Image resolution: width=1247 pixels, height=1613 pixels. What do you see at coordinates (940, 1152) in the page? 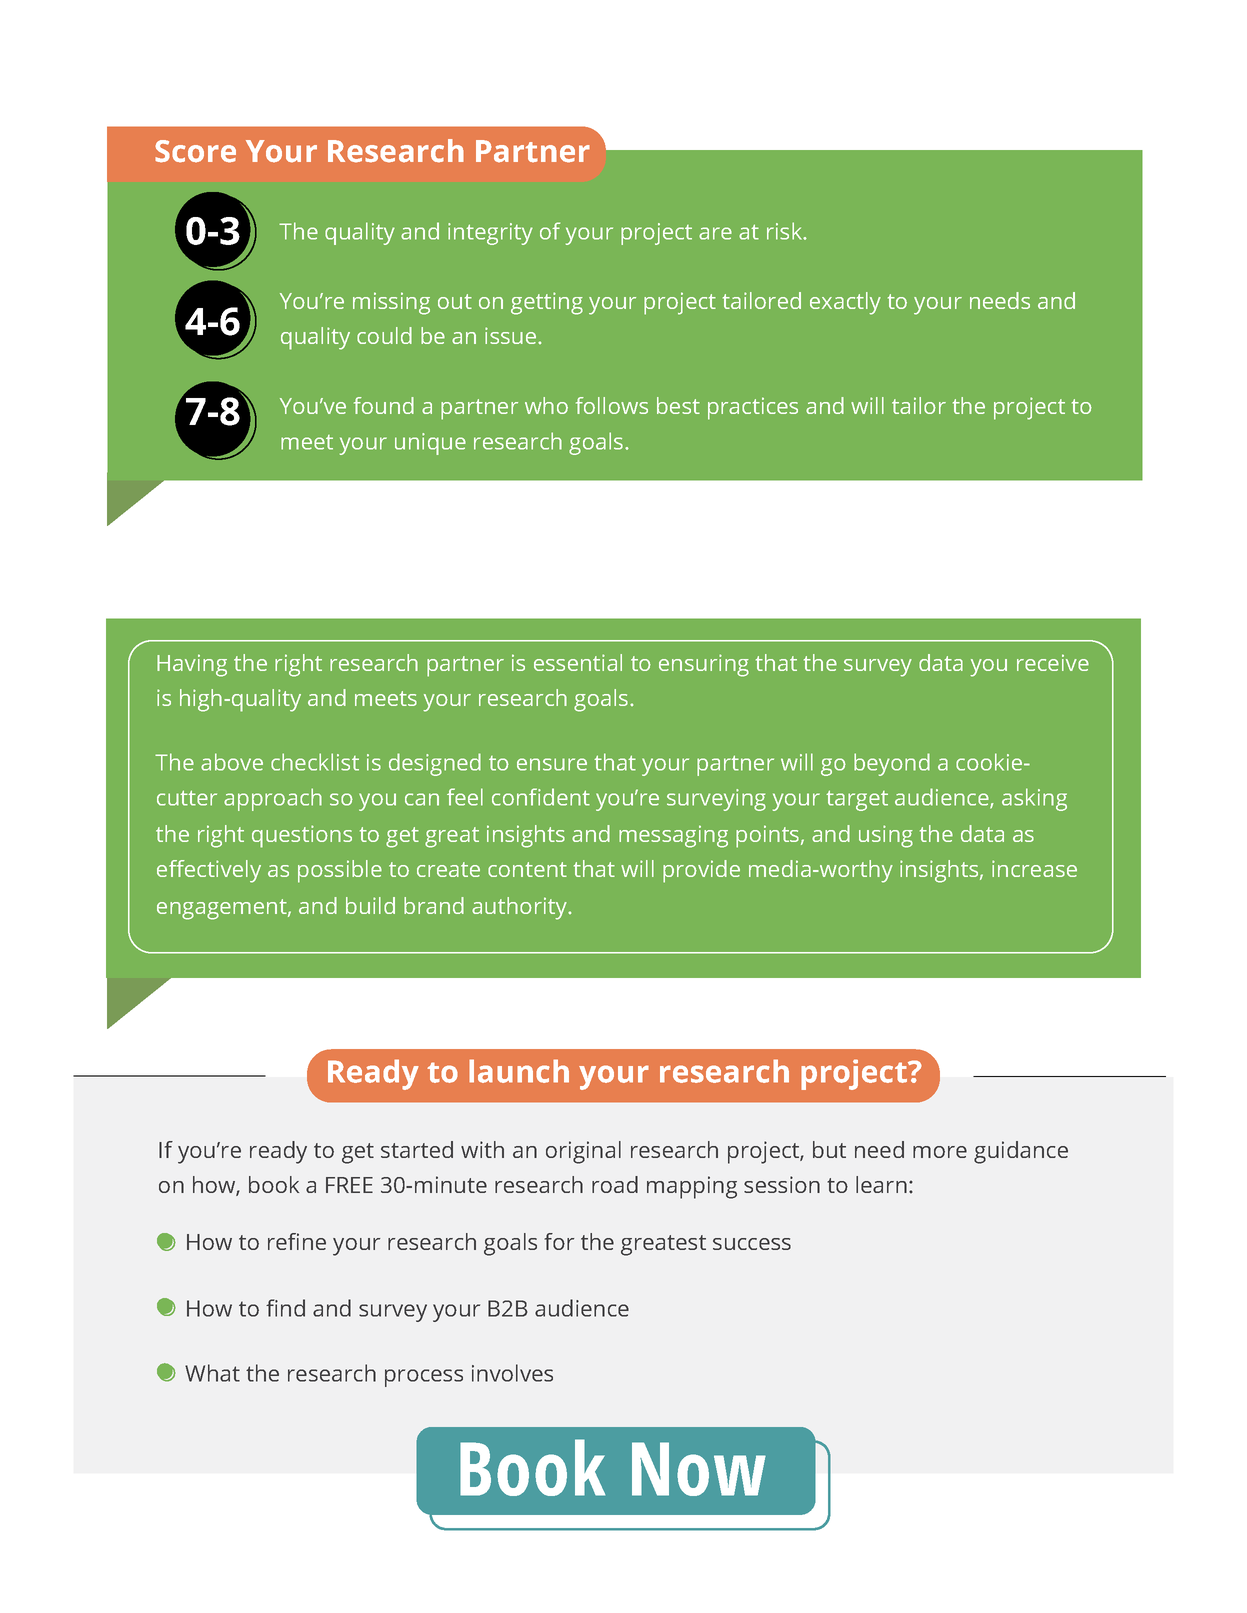
I see `more` at bounding box center [940, 1152].
